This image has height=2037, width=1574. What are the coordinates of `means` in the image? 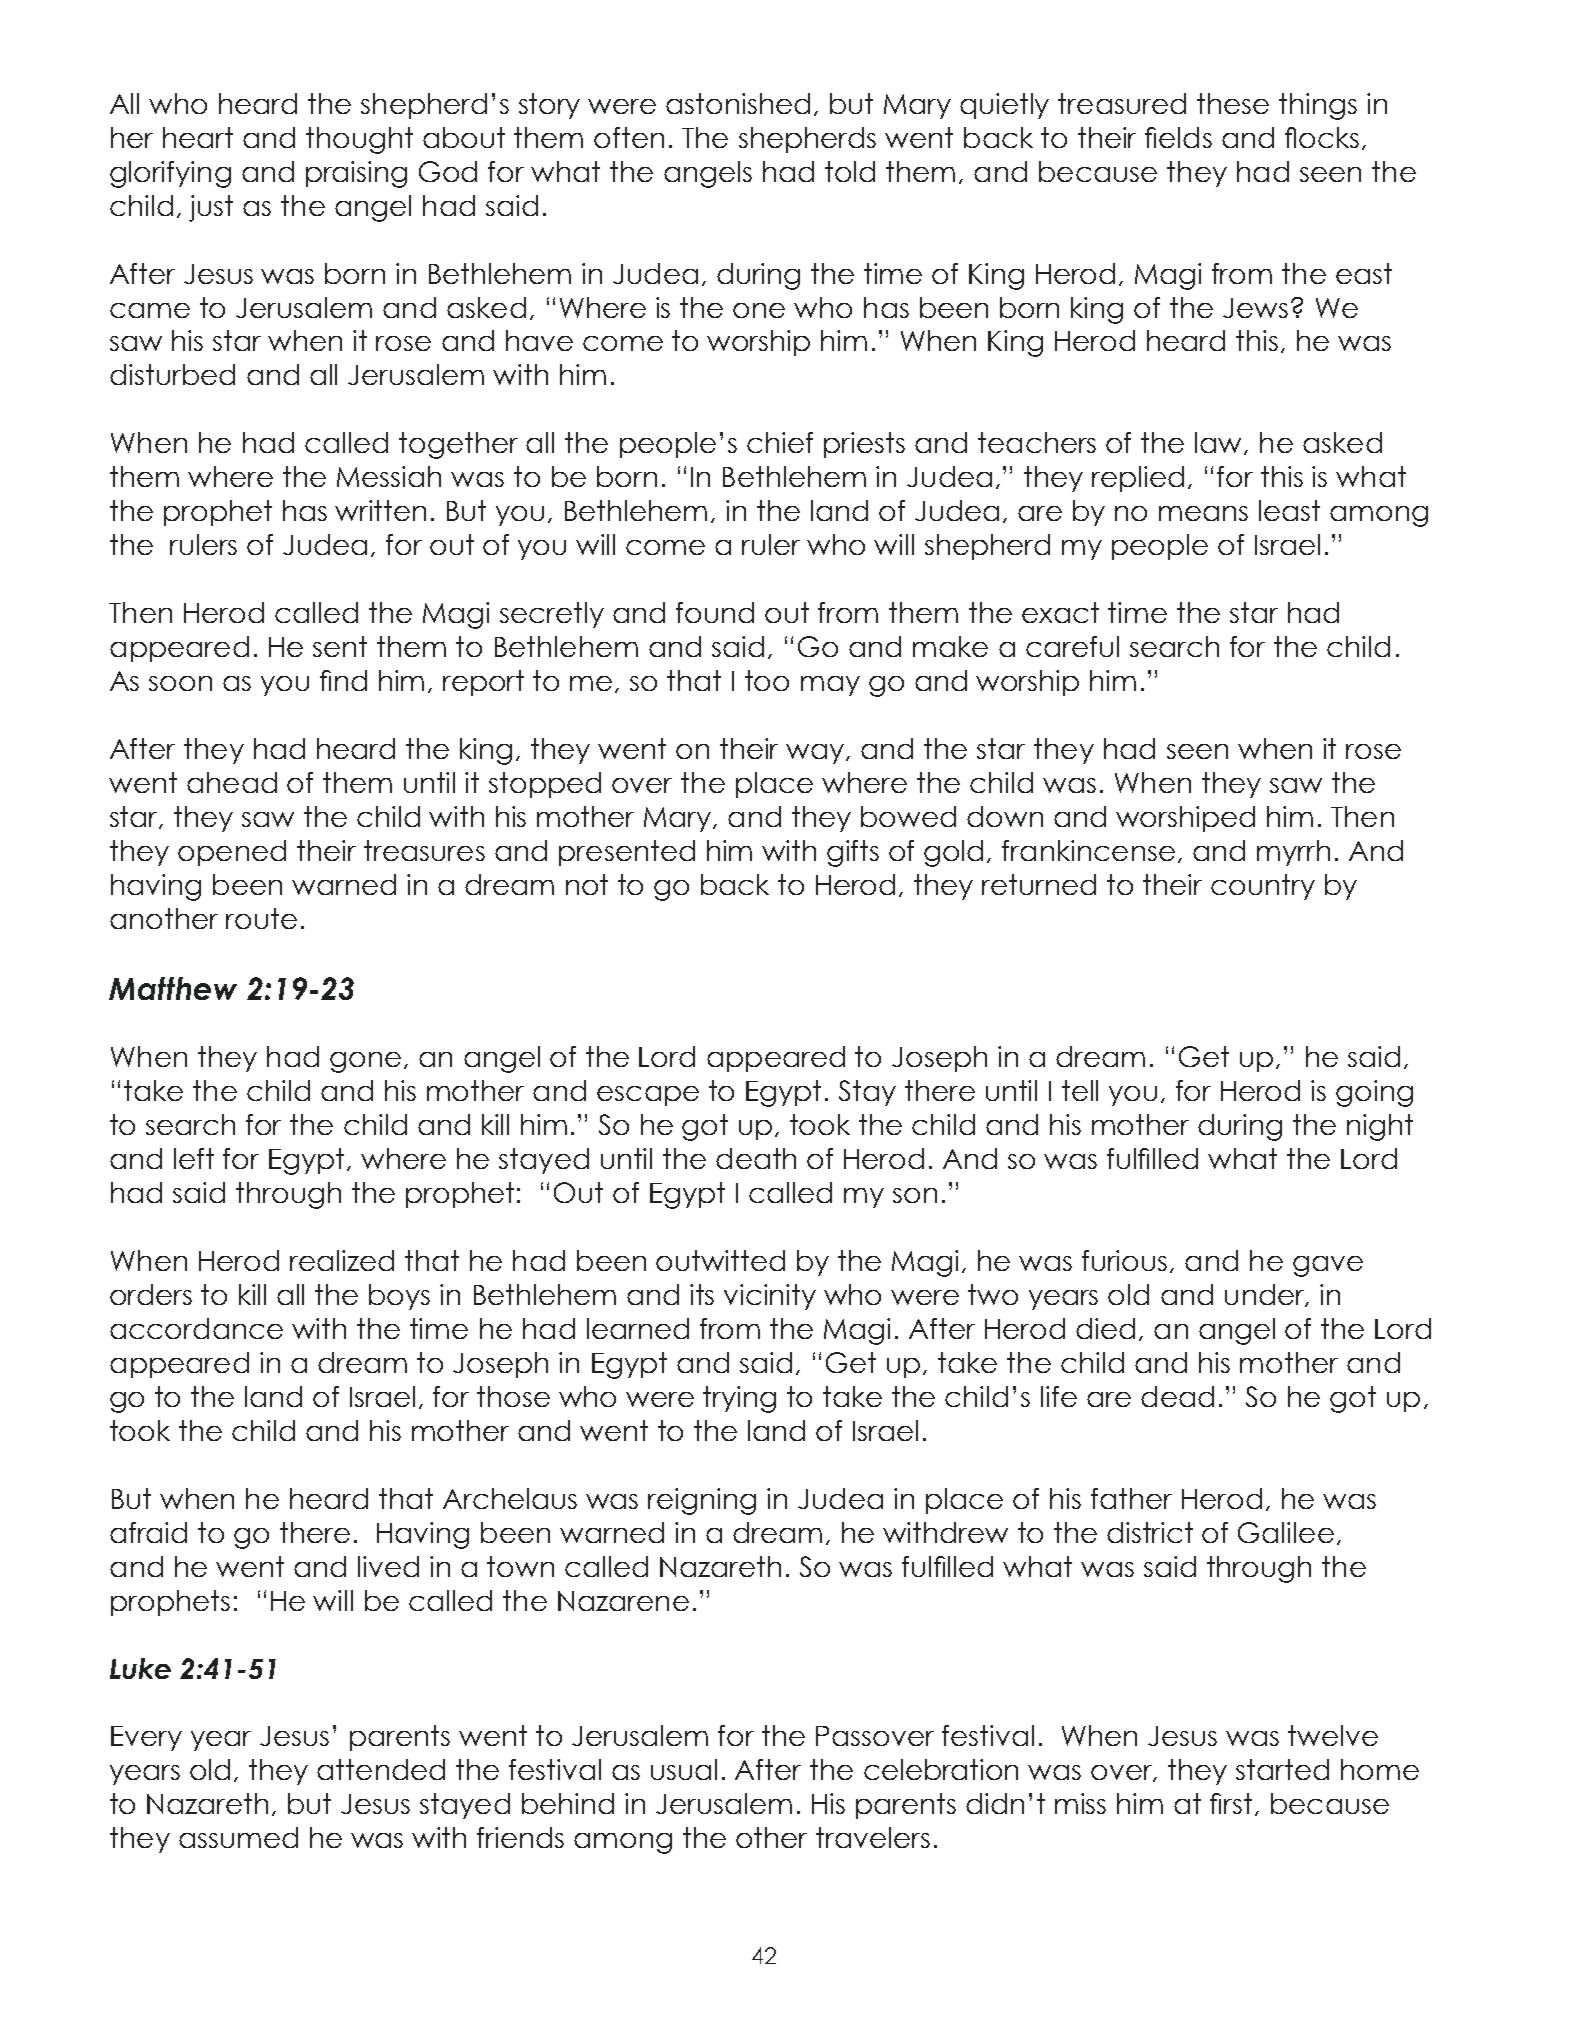 It's located at (1203, 513).
